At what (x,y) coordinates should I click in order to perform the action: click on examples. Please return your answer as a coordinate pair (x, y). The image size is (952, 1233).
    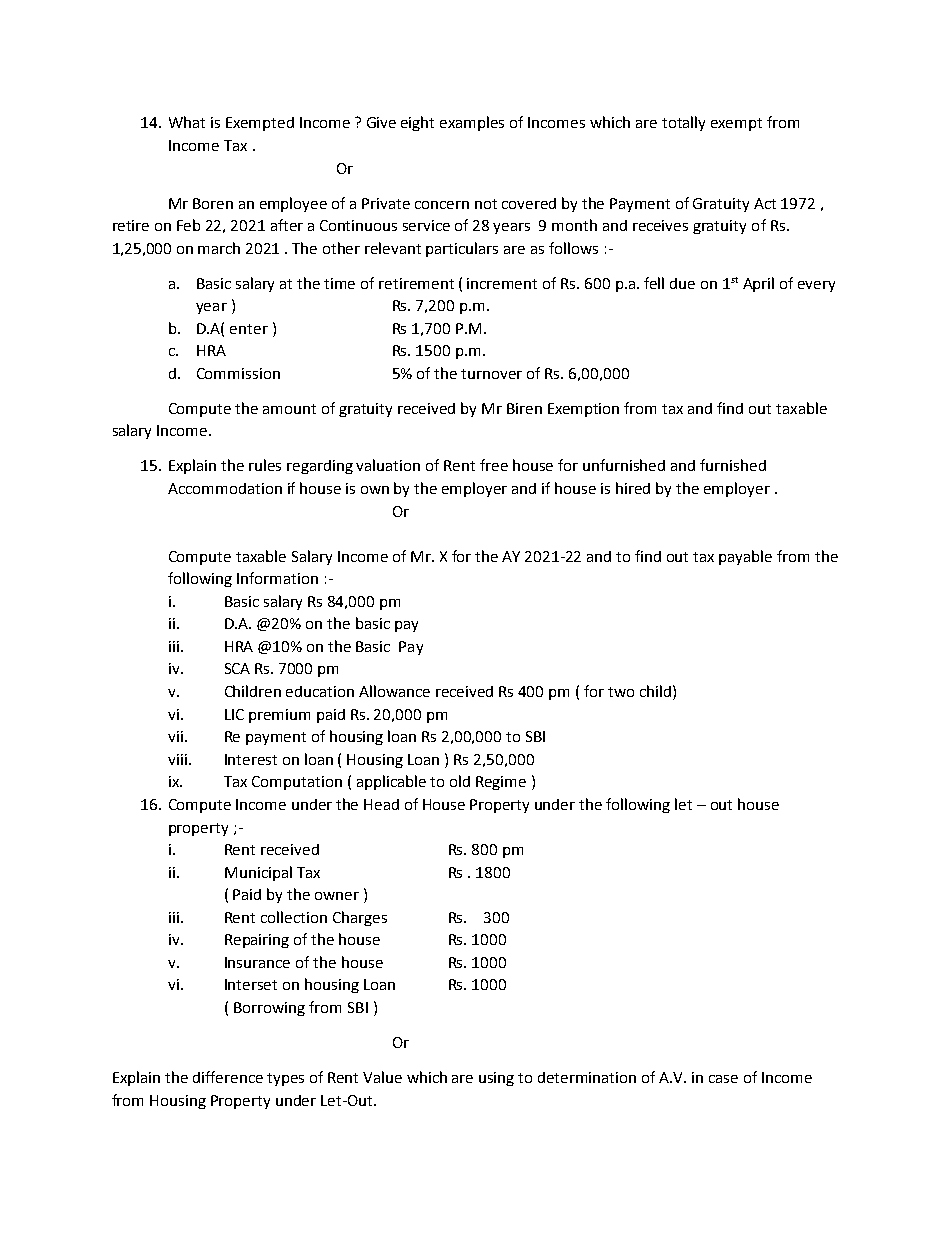
    Looking at the image, I should click on (472, 123).
